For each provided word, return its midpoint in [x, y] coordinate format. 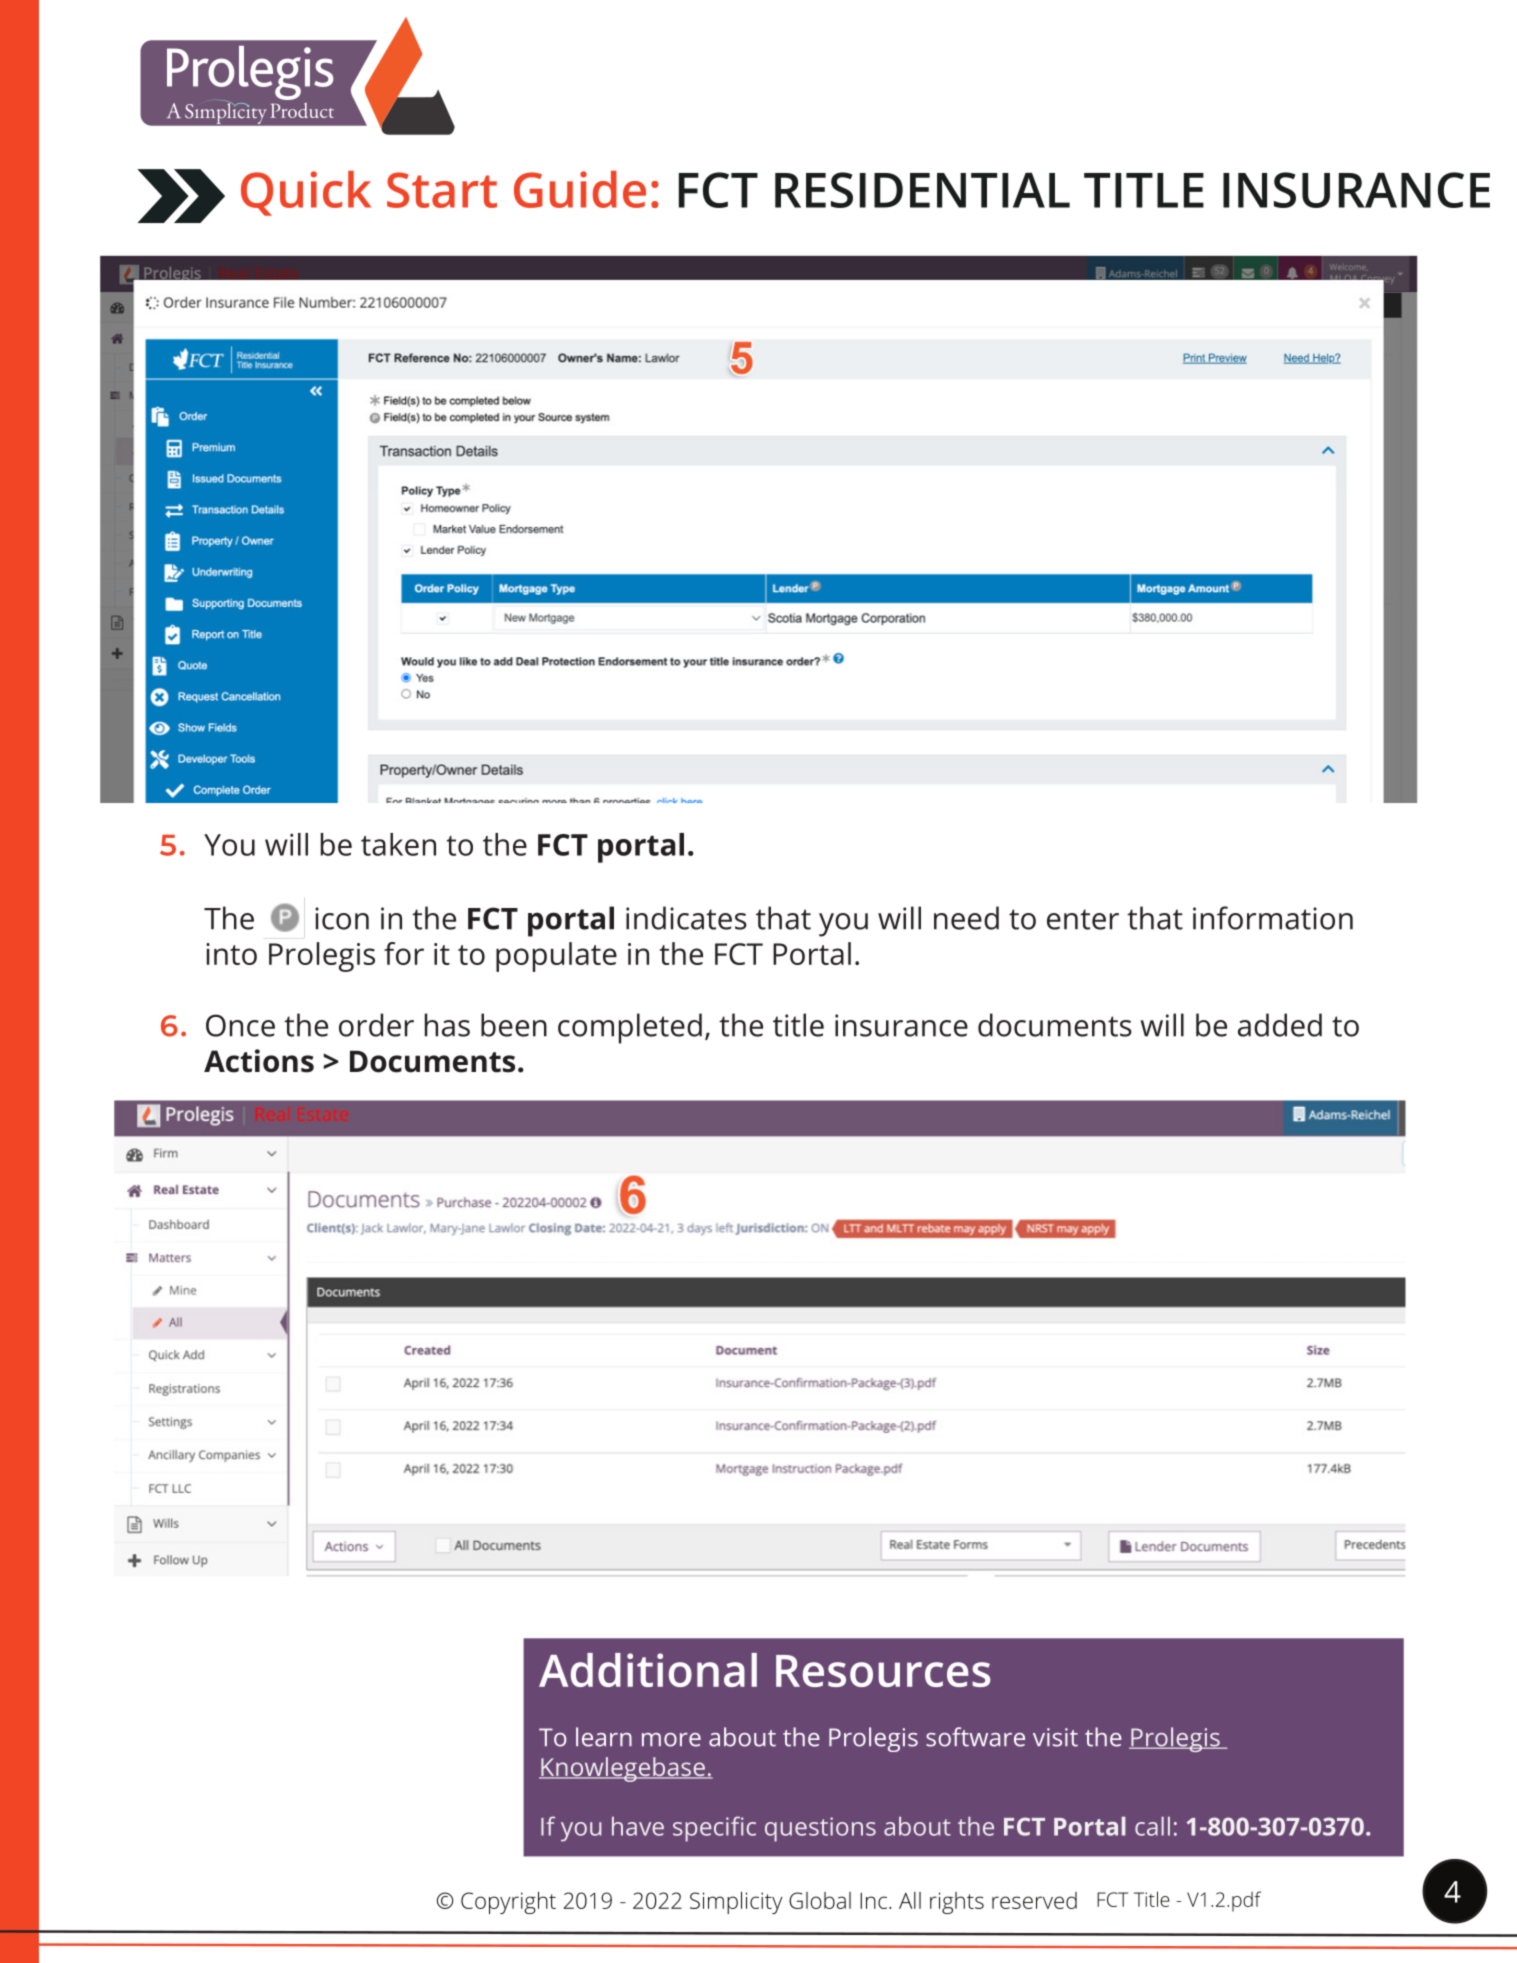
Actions [259, 1061]
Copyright [508, 1902]
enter [1083, 919]
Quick [306, 193]
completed [630, 1028]
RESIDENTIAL [922, 190]
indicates [686, 918]
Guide [580, 189]
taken [398, 844]
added [1280, 1025]
